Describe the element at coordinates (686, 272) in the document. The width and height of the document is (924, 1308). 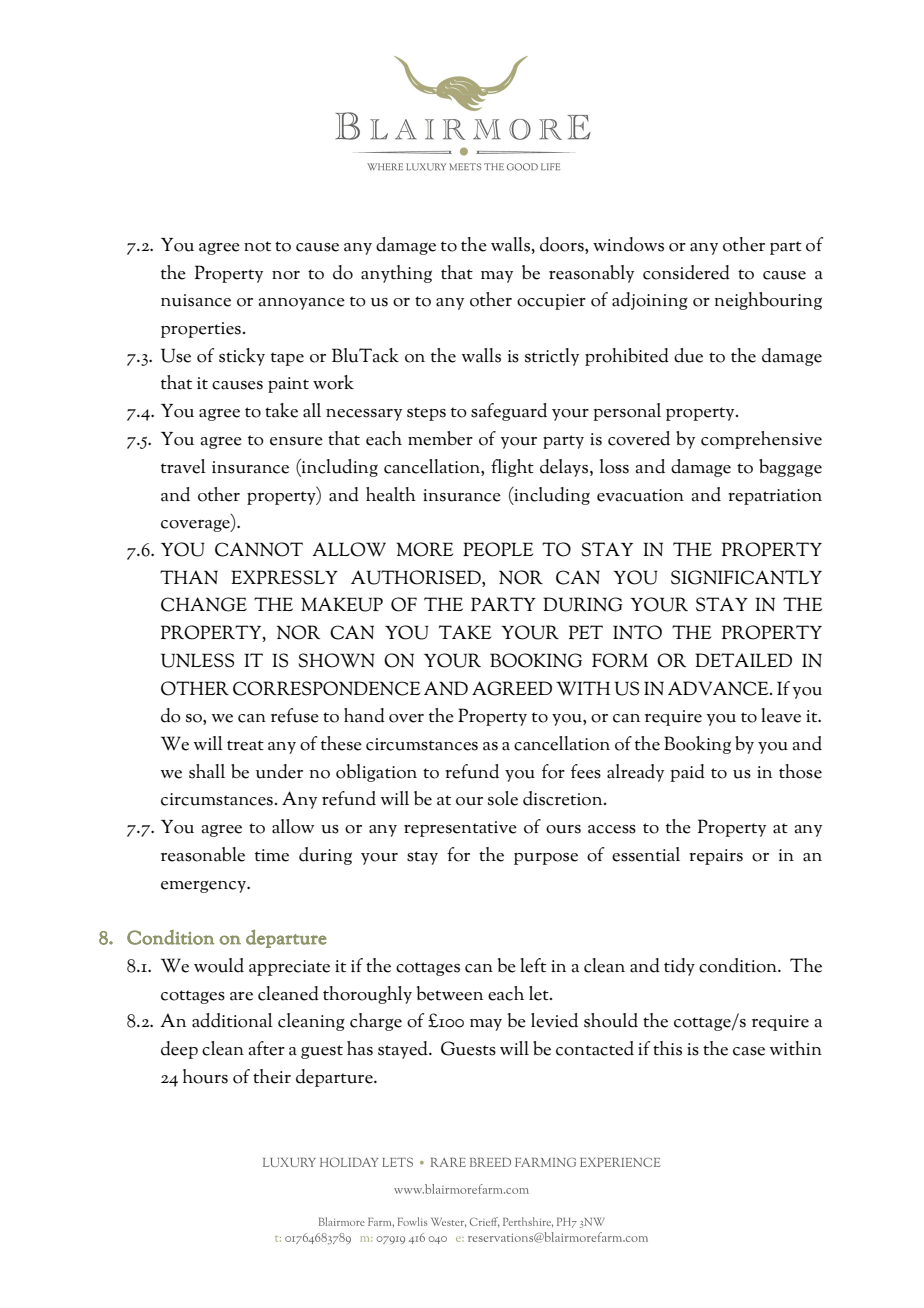
I see `considered` at that location.
